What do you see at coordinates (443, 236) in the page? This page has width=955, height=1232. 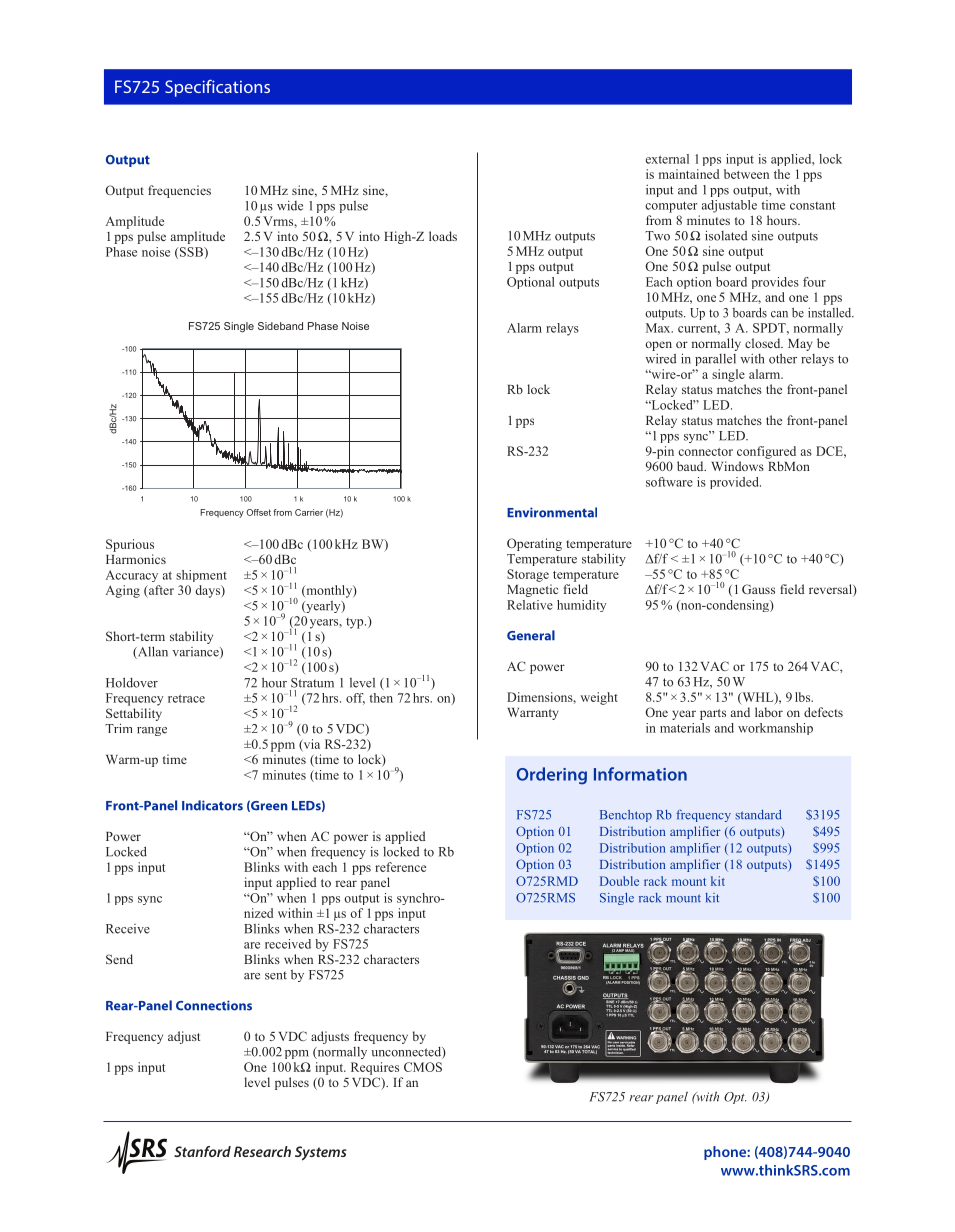 I see `loads` at bounding box center [443, 236].
